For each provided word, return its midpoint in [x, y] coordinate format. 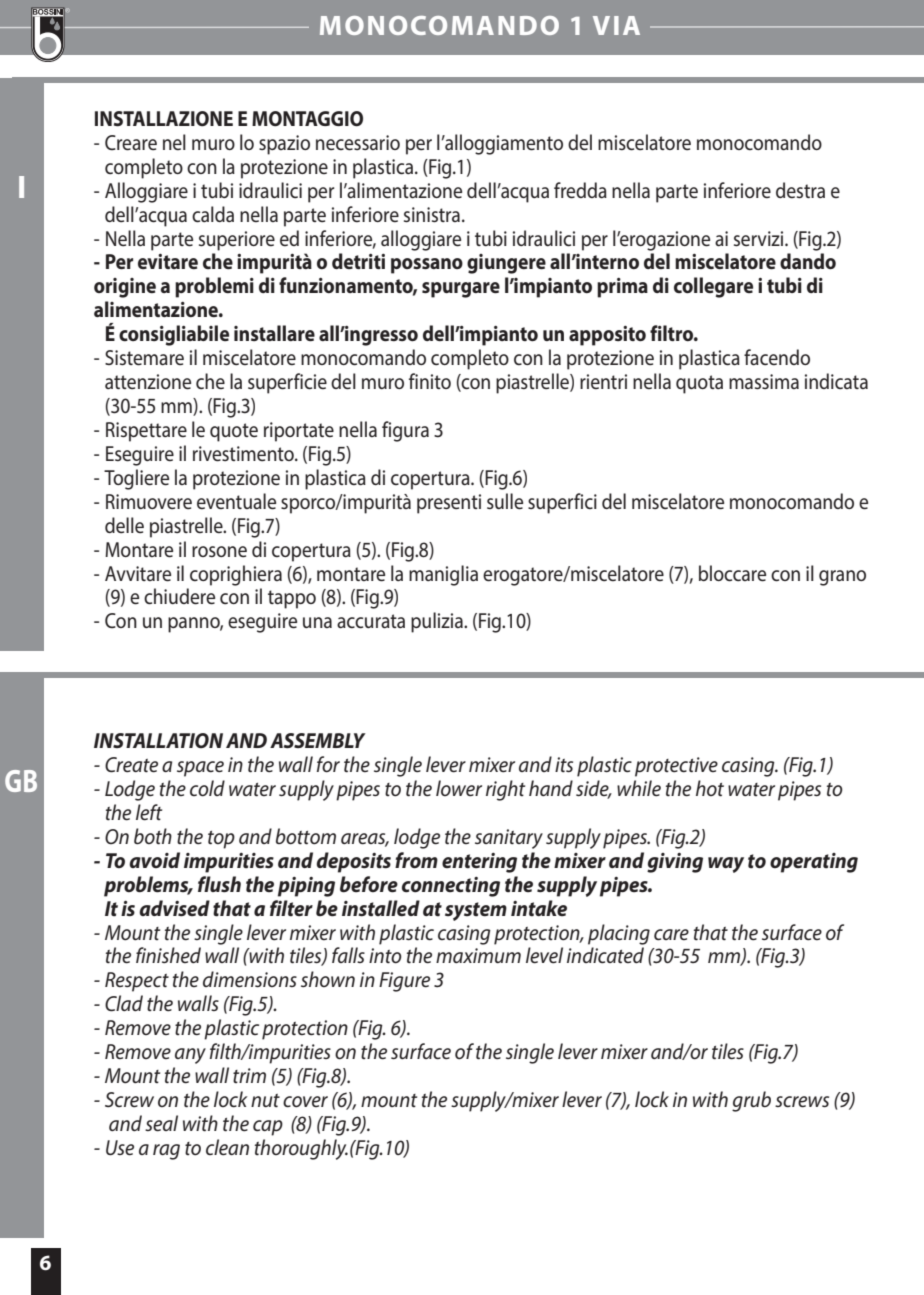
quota [699, 384]
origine [125, 288]
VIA [616, 25]
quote [234, 432]
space [200, 769]
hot [710, 788]
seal [161, 1123]
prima [622, 288]
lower [459, 788]
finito [430, 381]
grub [751, 1101]
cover [305, 1102]
